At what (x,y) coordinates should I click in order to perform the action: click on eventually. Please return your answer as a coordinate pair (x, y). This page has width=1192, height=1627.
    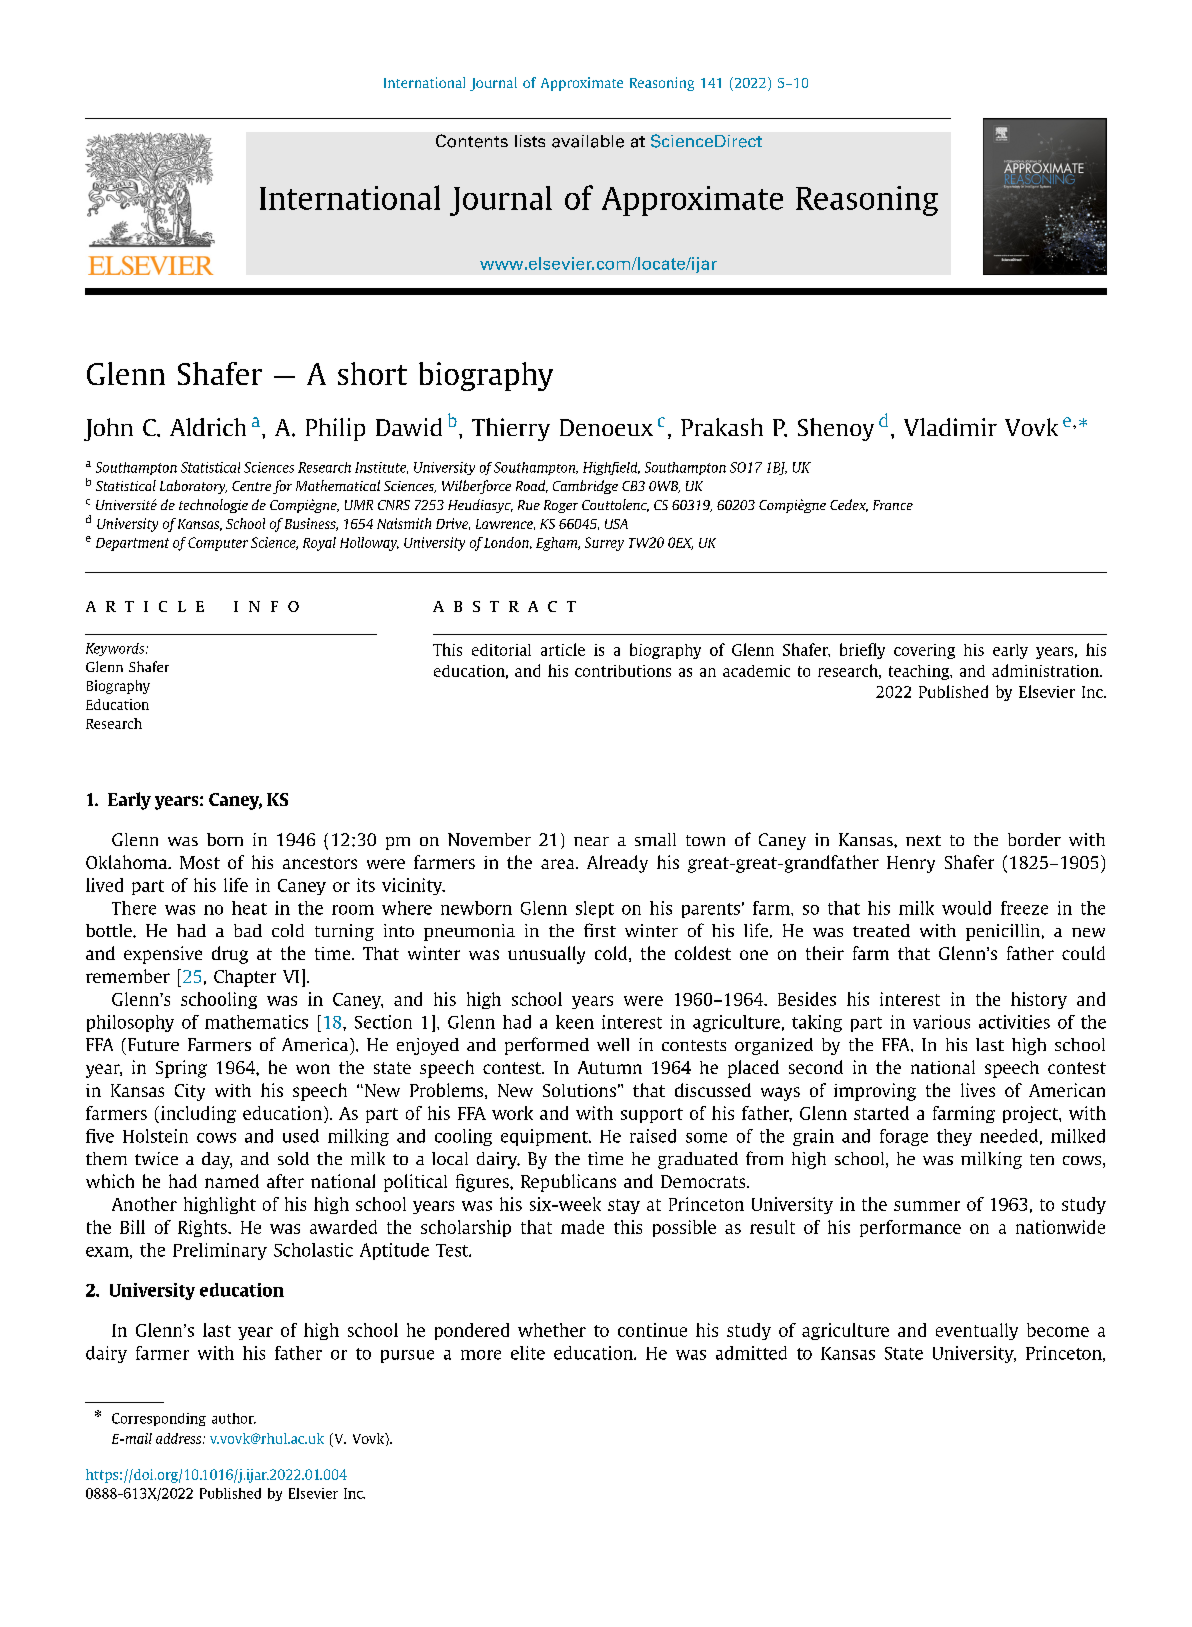
    Looking at the image, I should click on (977, 1331).
